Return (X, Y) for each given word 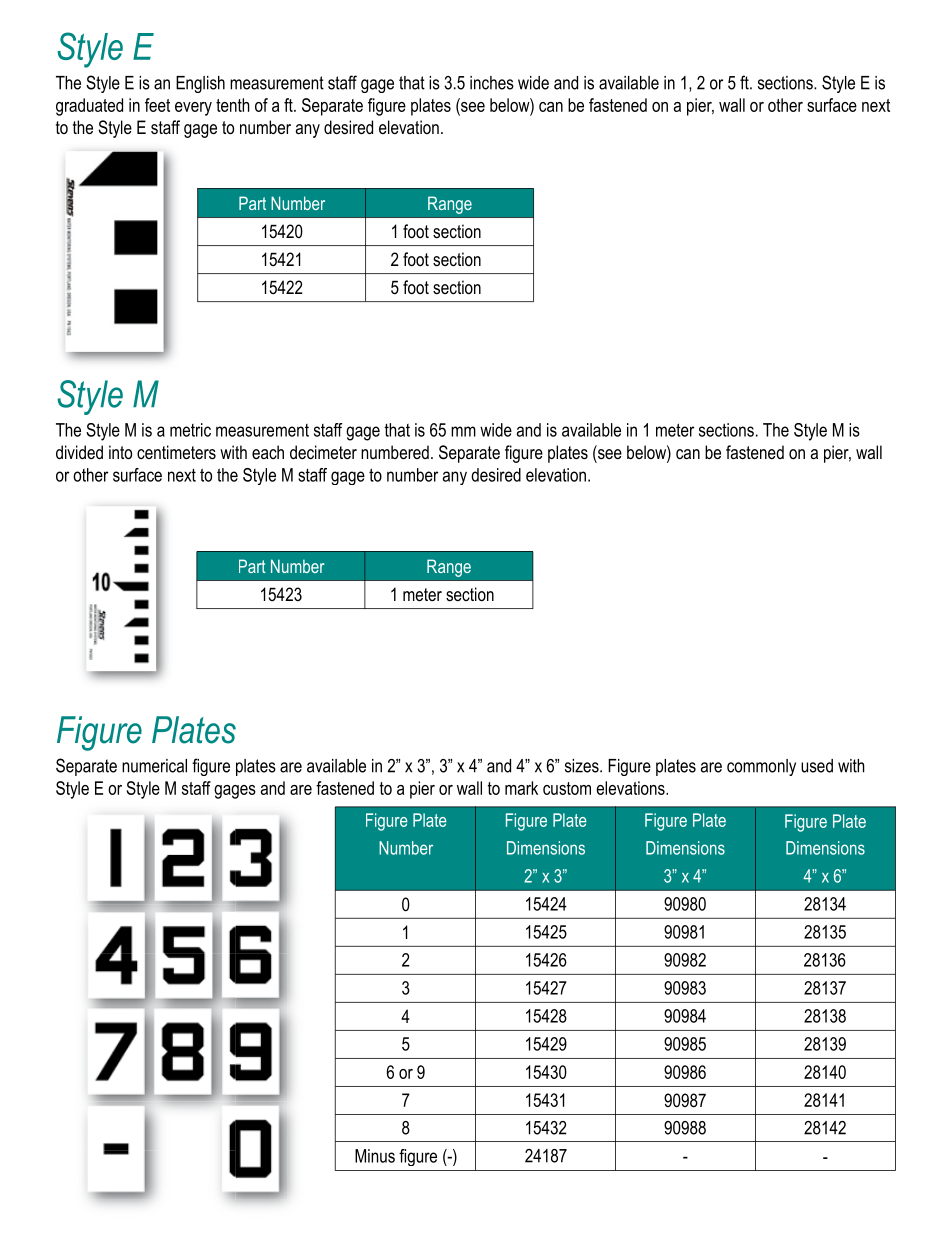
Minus (375, 1156)
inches (492, 83)
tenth (233, 105)
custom (567, 788)
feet (157, 105)
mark (521, 788)
